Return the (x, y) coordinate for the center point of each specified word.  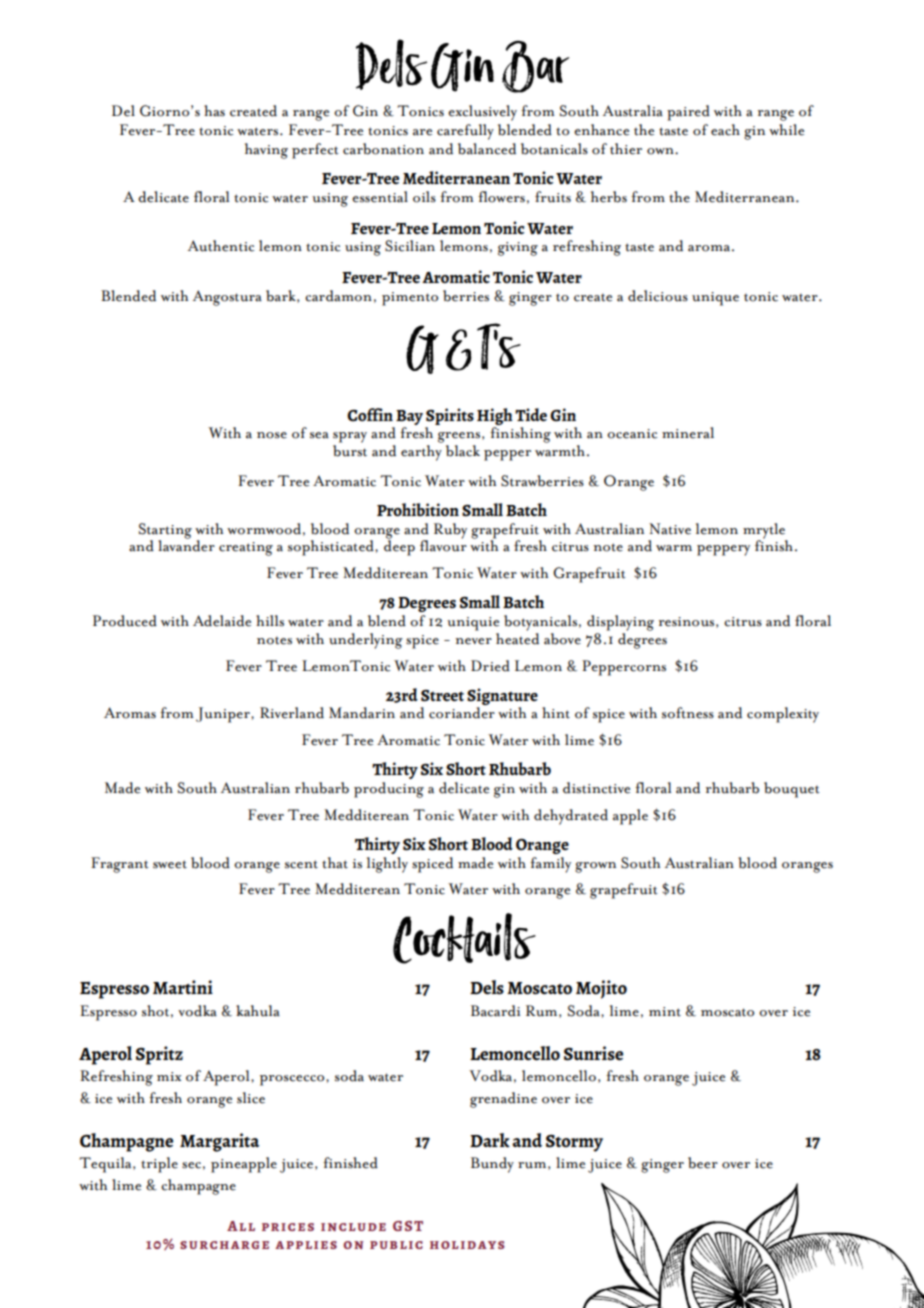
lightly (387, 865)
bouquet (792, 790)
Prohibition (418, 509)
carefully (465, 132)
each (725, 130)
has (214, 111)
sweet (170, 864)
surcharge (224, 1245)
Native (670, 529)
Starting (165, 532)
